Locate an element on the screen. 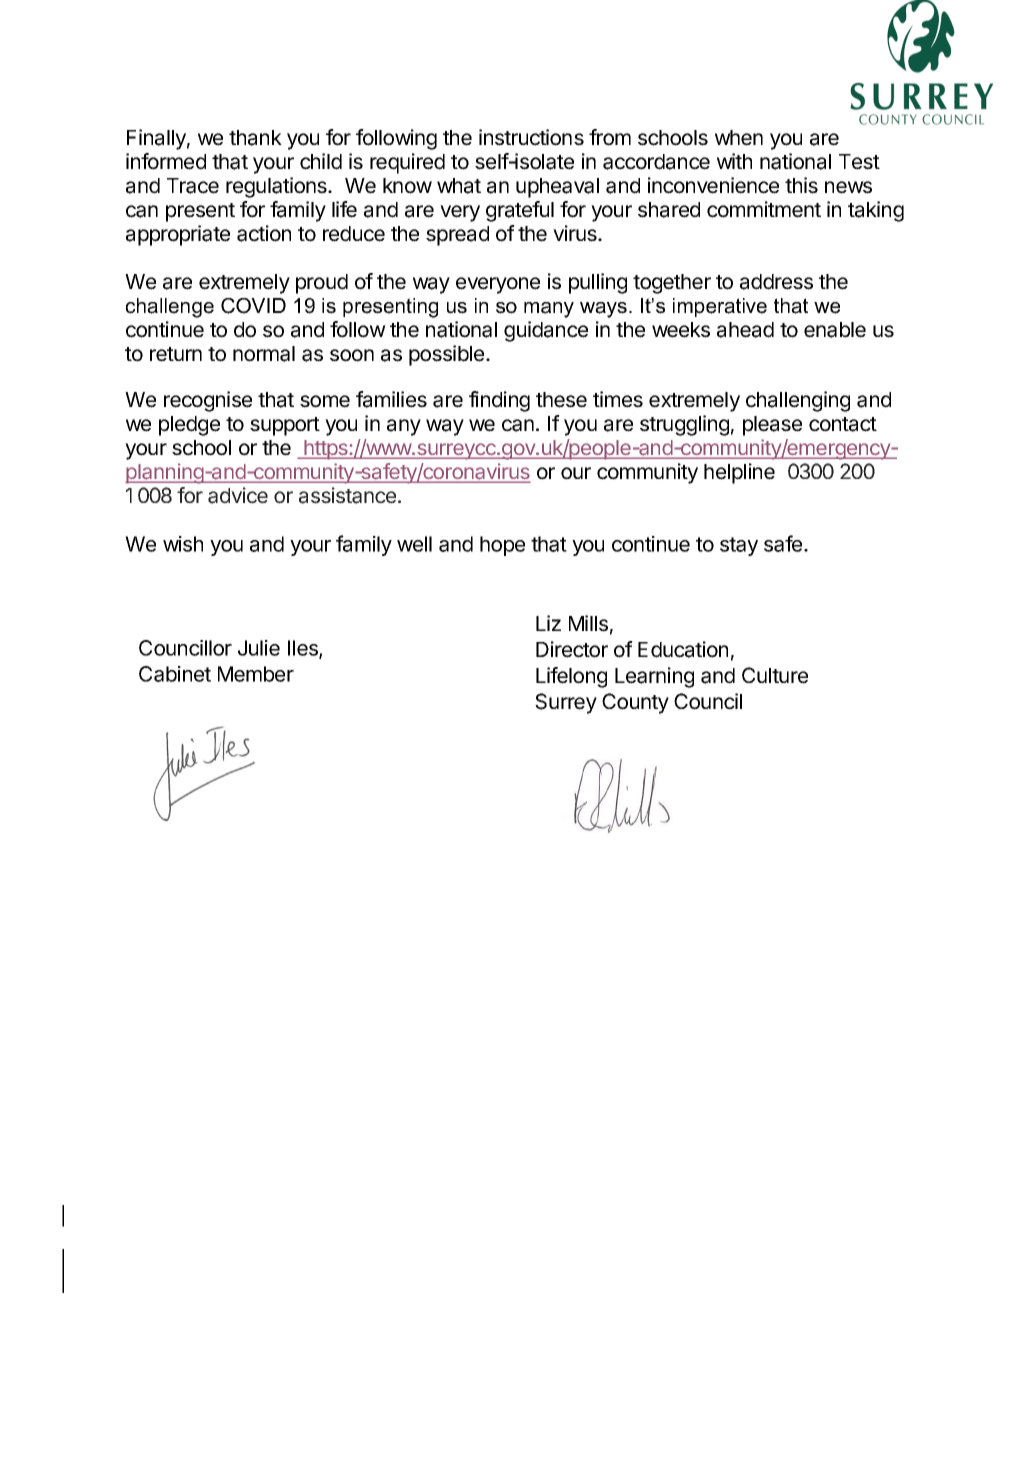  please is located at coordinates (772, 426).
